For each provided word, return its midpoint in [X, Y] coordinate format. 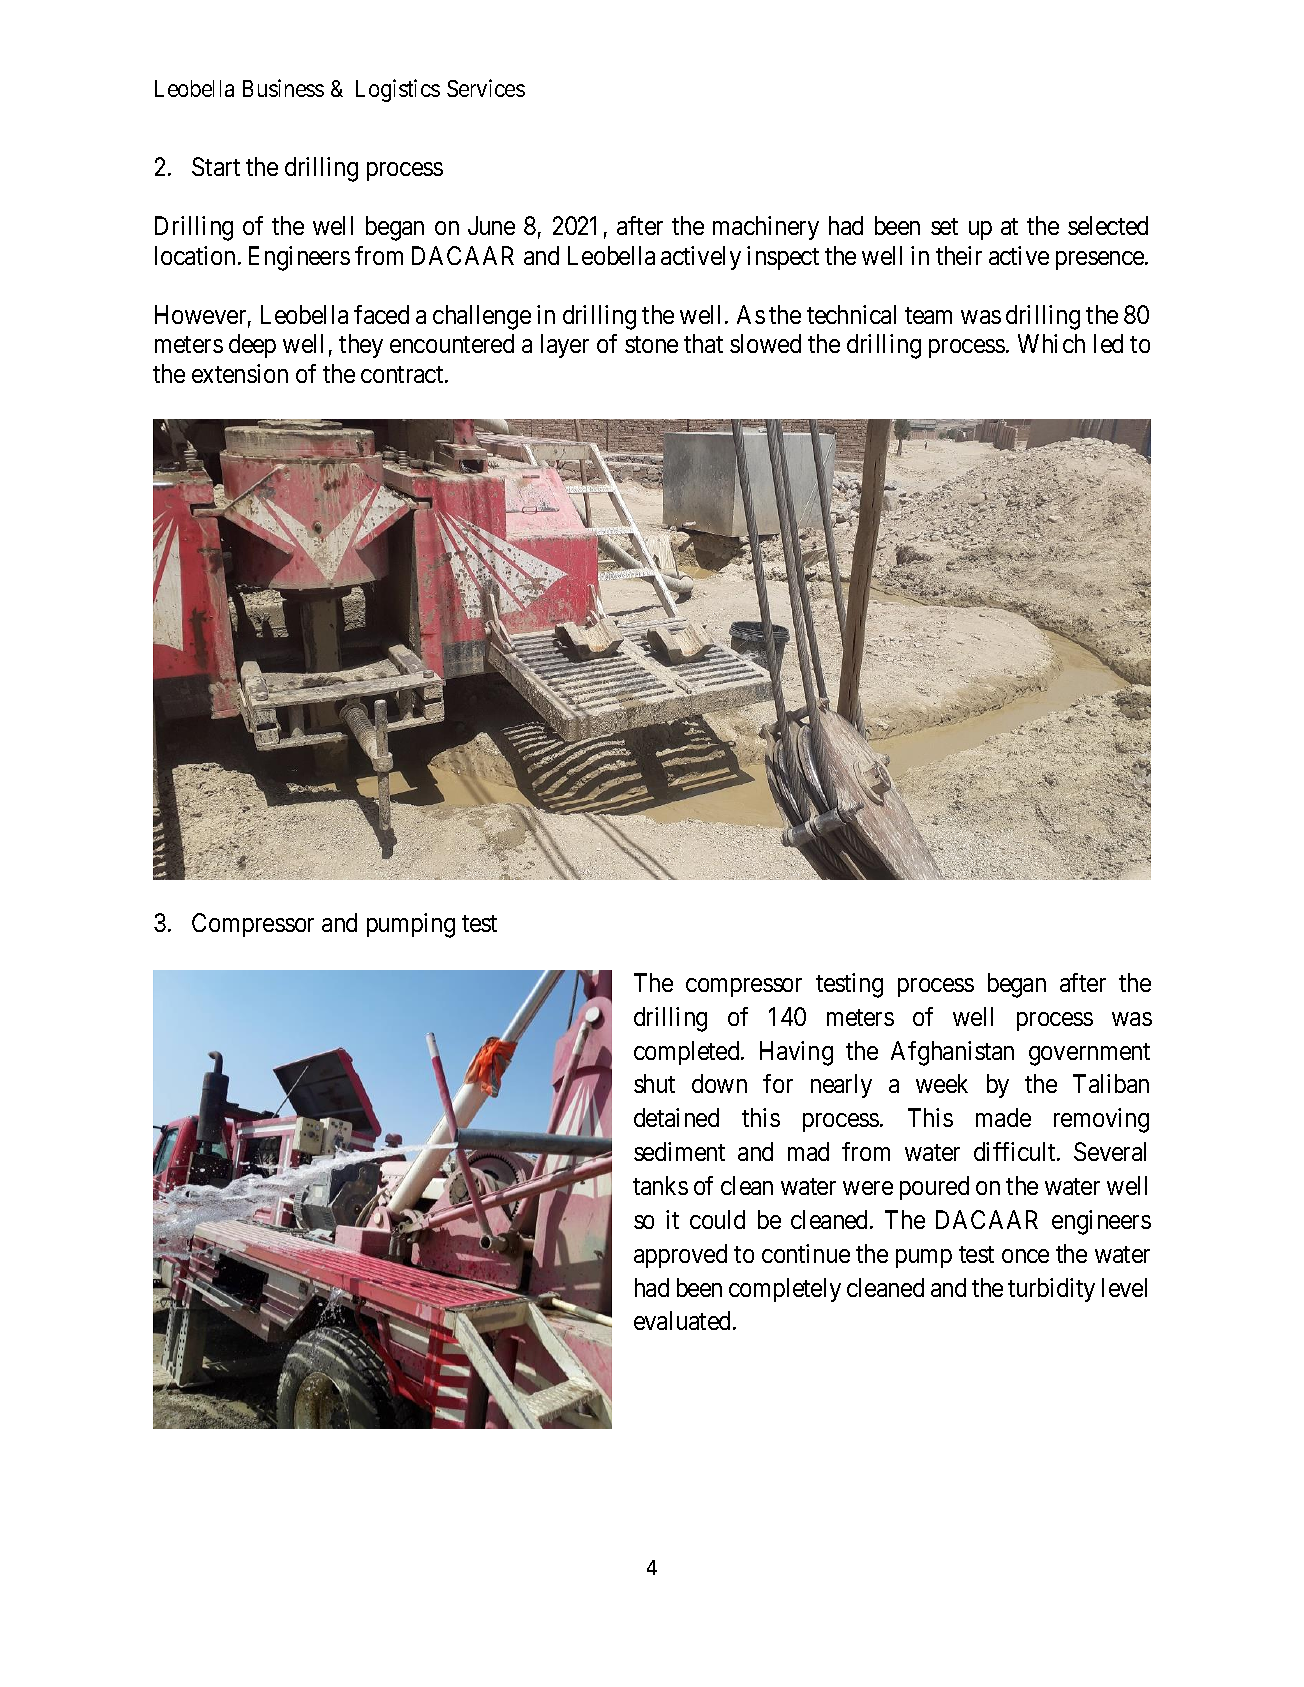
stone [651, 344]
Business [283, 88]
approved [680, 1256]
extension [240, 373]
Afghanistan [952, 1053]
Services [486, 88]
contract [403, 374]
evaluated [684, 1320]
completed [688, 1053]
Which [1051, 343]
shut [654, 1083]
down [719, 1083]
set [944, 226]
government [1089, 1054]
